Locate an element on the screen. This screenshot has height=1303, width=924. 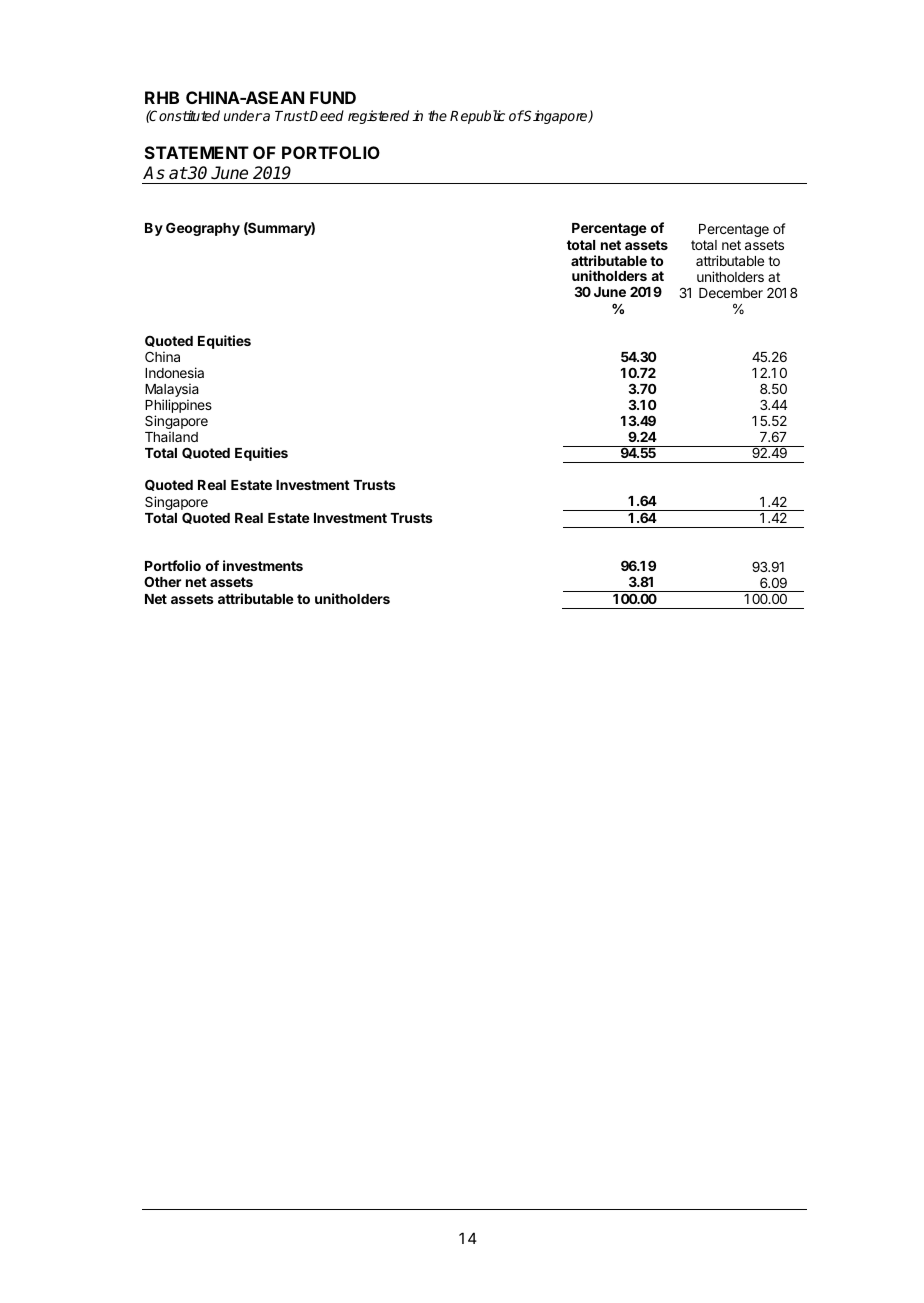
December is located at coordinates (731, 293).
